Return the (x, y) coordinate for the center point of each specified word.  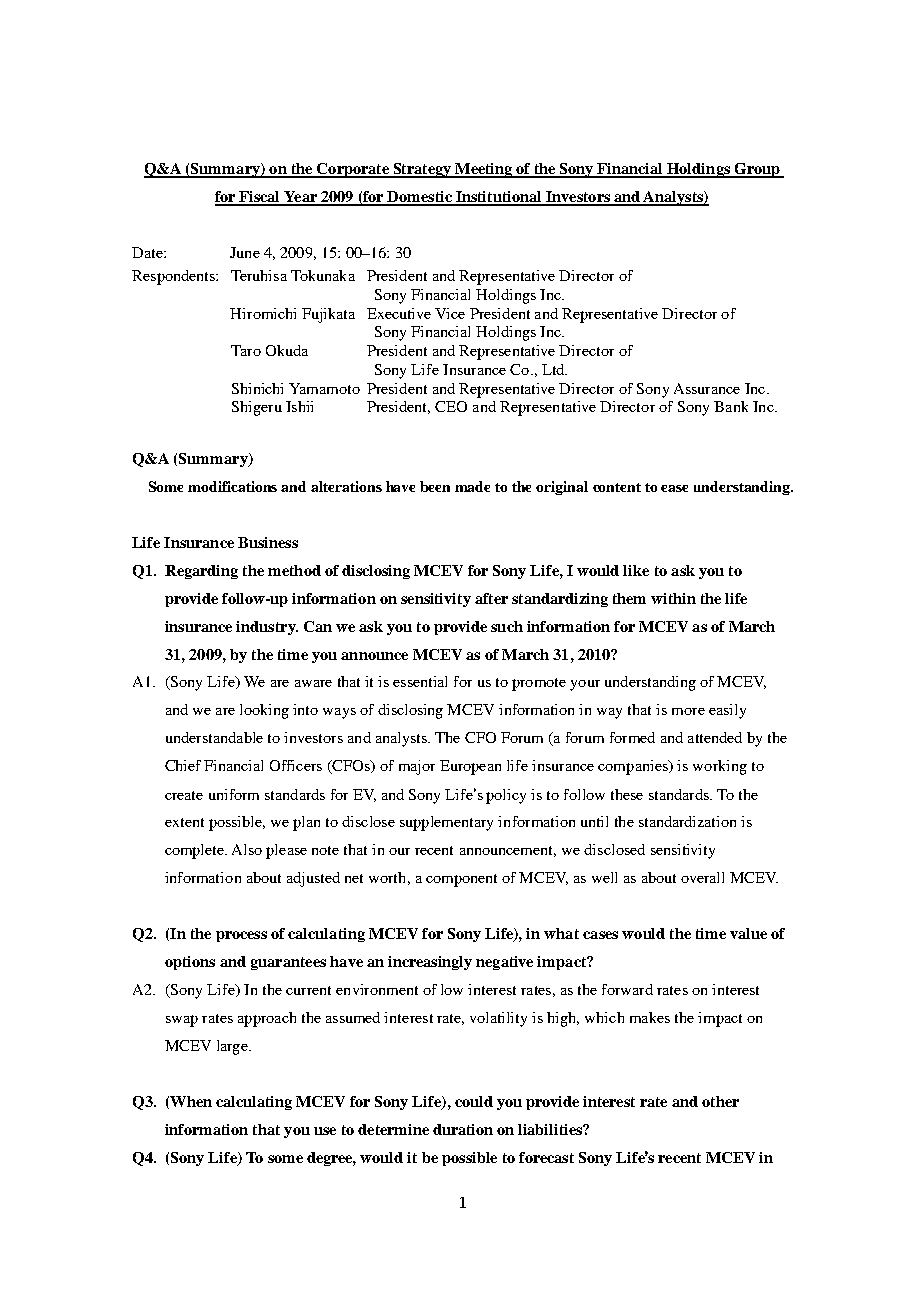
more (688, 711)
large (233, 1047)
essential (420, 681)
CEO (451, 406)
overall (702, 877)
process (241, 936)
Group (757, 170)
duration (463, 1129)
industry (267, 628)
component (461, 880)
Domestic (419, 198)
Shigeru (257, 408)
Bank (731, 406)
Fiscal (260, 198)
